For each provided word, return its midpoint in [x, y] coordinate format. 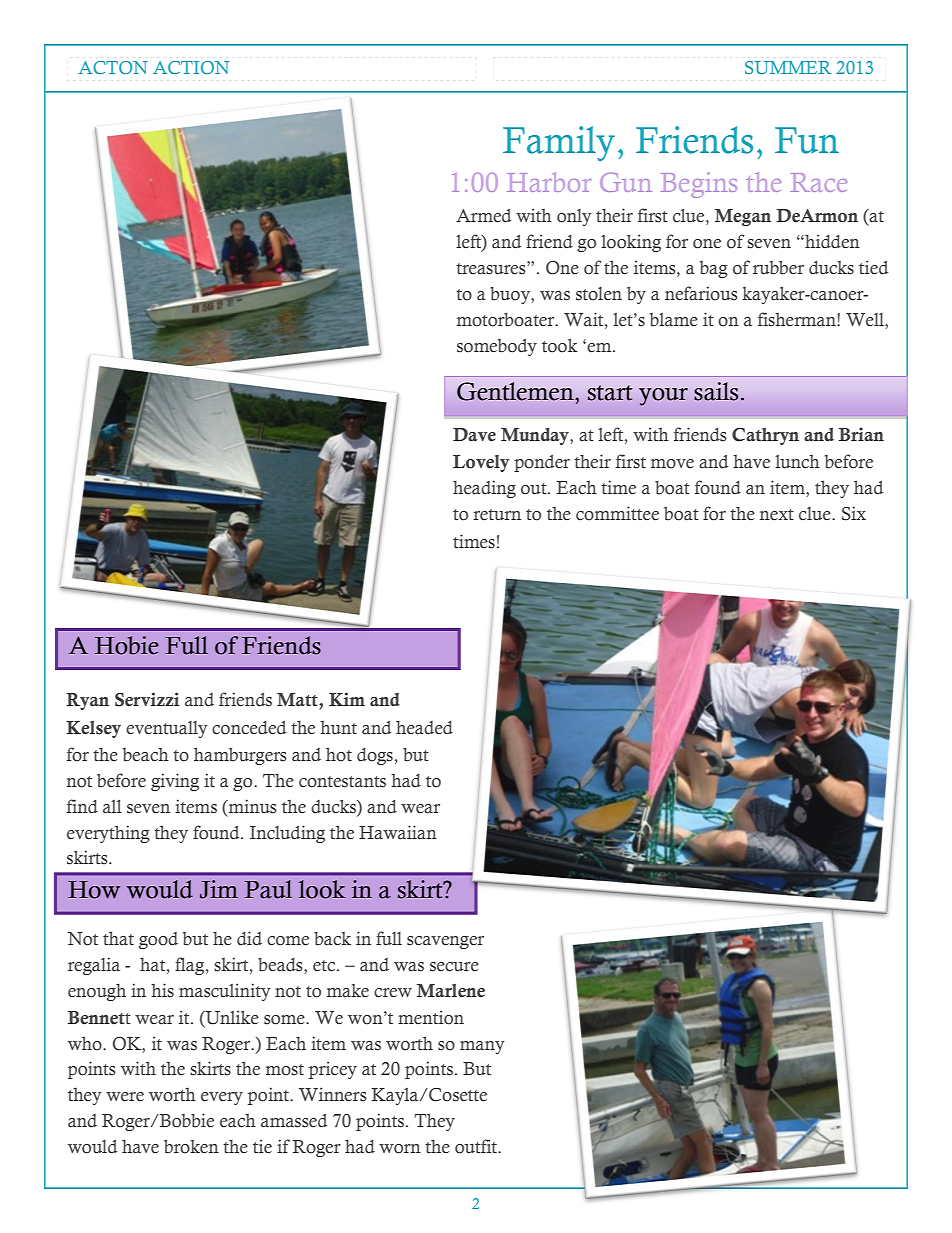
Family [559, 143]
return [497, 515]
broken [191, 1147]
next [777, 515]
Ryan [87, 701]
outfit [477, 1146]
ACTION [191, 67]
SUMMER [788, 67]
